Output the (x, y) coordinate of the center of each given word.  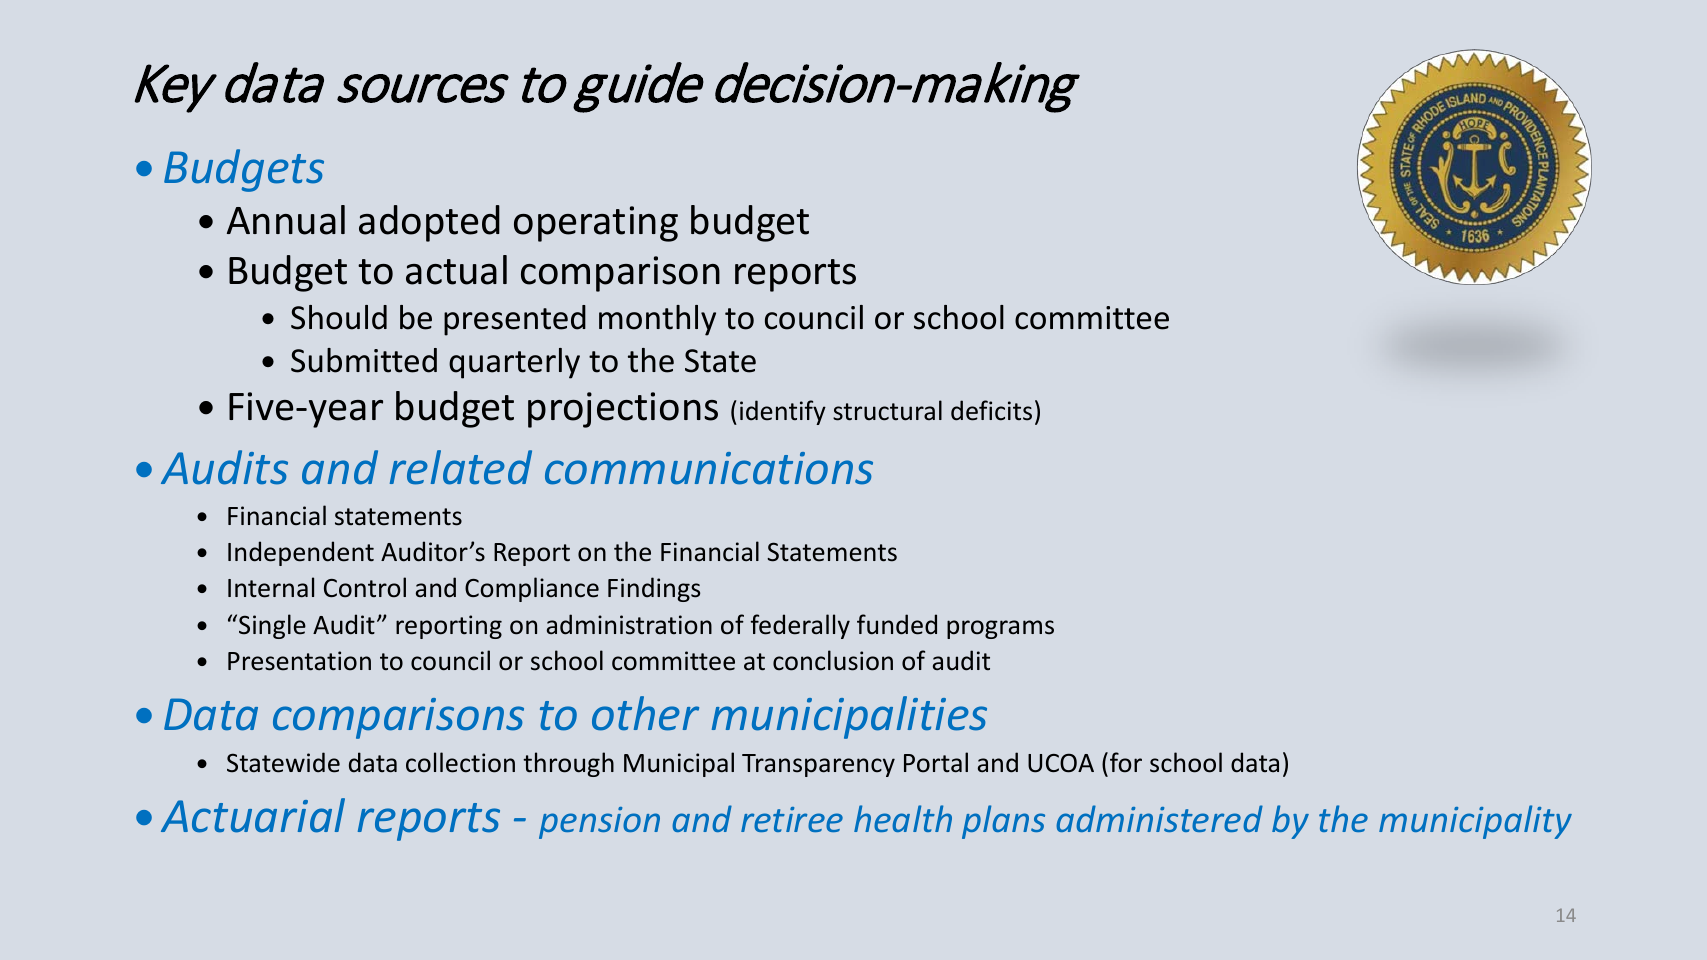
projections (623, 410)
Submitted (364, 360)
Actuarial (253, 815)
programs (1000, 629)
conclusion (833, 660)
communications (709, 468)
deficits (991, 410)
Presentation (299, 661)
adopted (429, 223)
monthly (657, 320)
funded (897, 624)
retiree (792, 819)
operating (596, 224)
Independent (301, 553)
